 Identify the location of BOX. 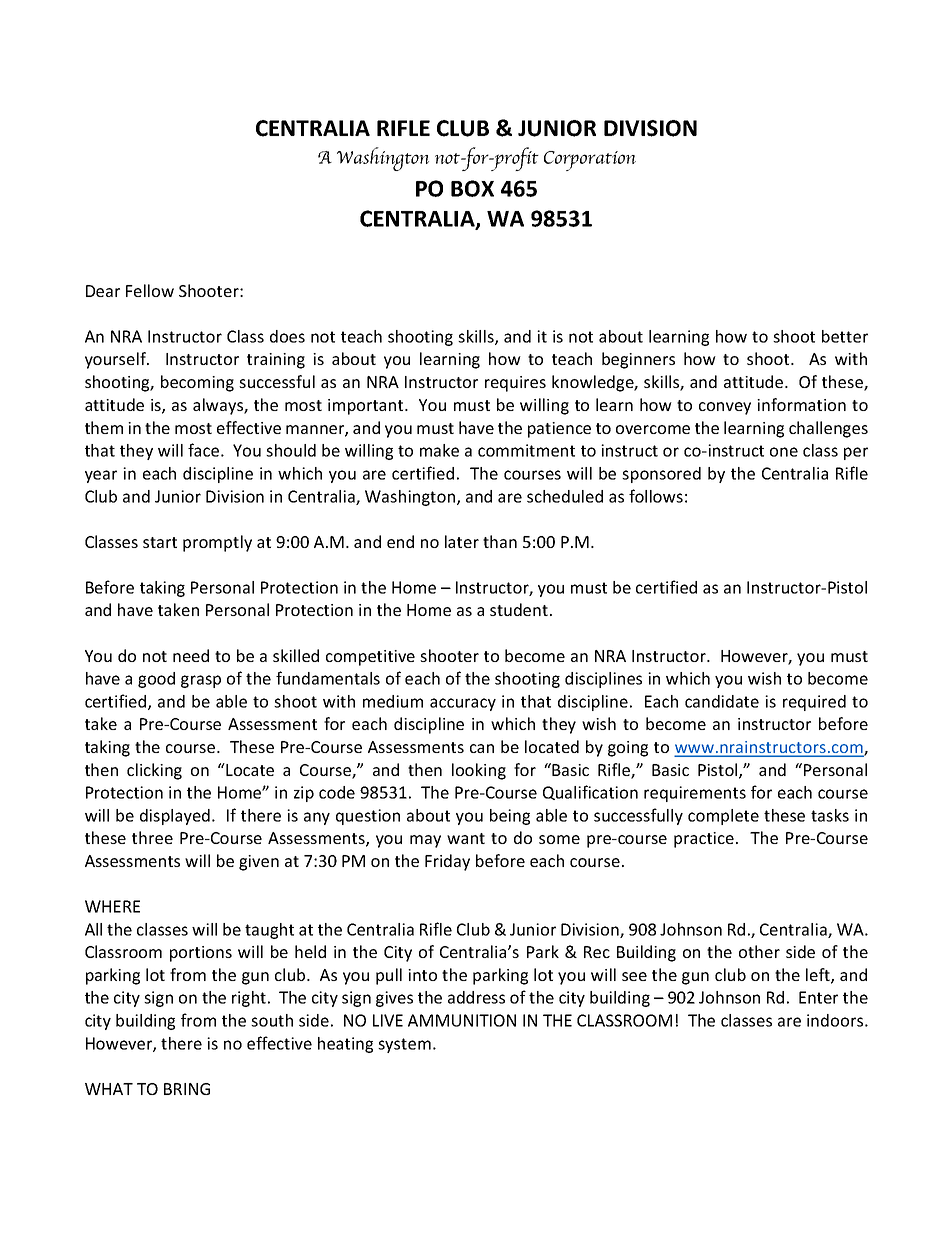
(472, 188).
